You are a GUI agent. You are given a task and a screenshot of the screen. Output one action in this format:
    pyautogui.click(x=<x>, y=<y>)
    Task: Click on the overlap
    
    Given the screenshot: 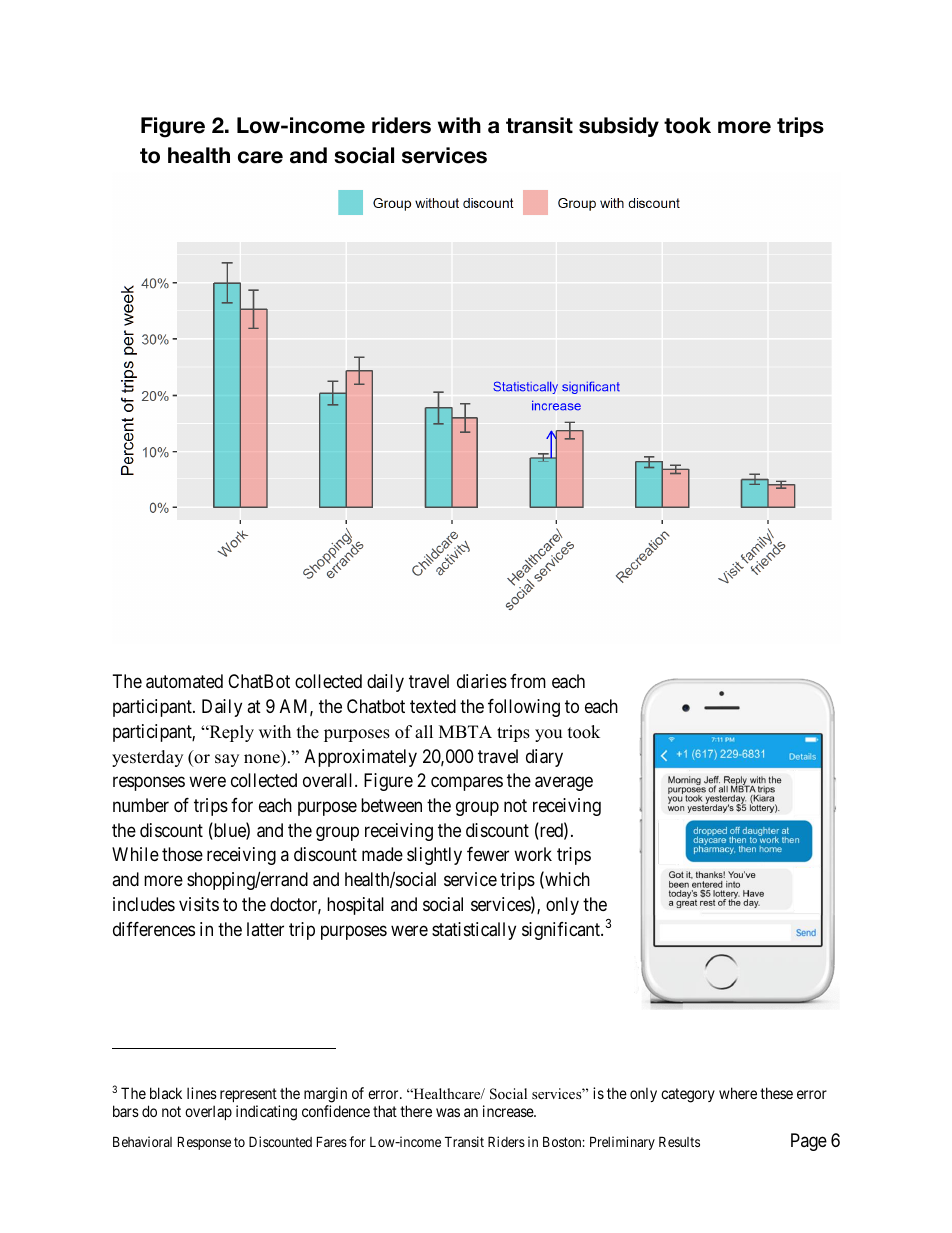 What is the action you would take?
    pyautogui.click(x=208, y=1112)
